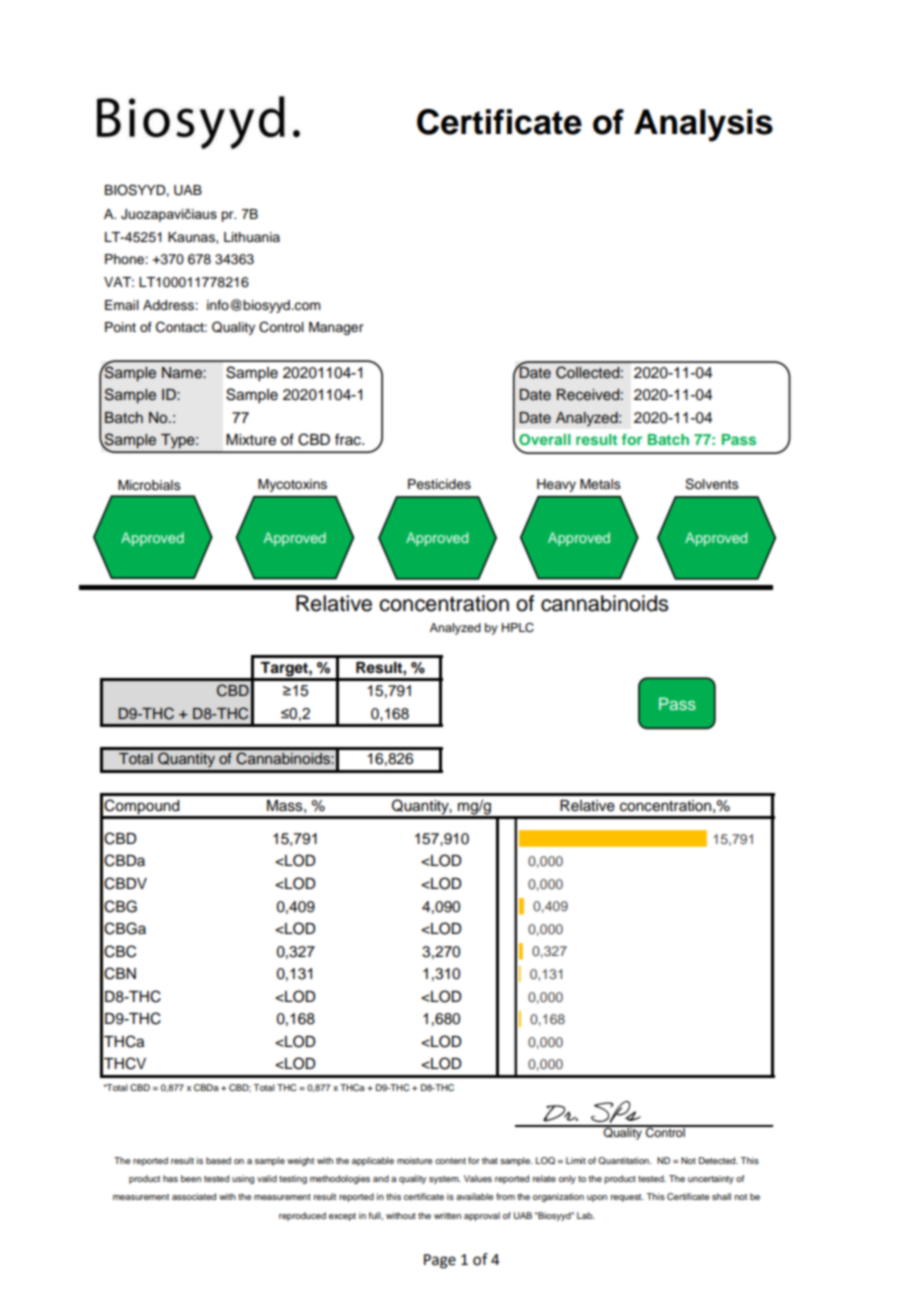 The height and width of the image is (1308, 924). What do you see at coordinates (627, 1198) in the image?
I see `request` at bounding box center [627, 1198].
